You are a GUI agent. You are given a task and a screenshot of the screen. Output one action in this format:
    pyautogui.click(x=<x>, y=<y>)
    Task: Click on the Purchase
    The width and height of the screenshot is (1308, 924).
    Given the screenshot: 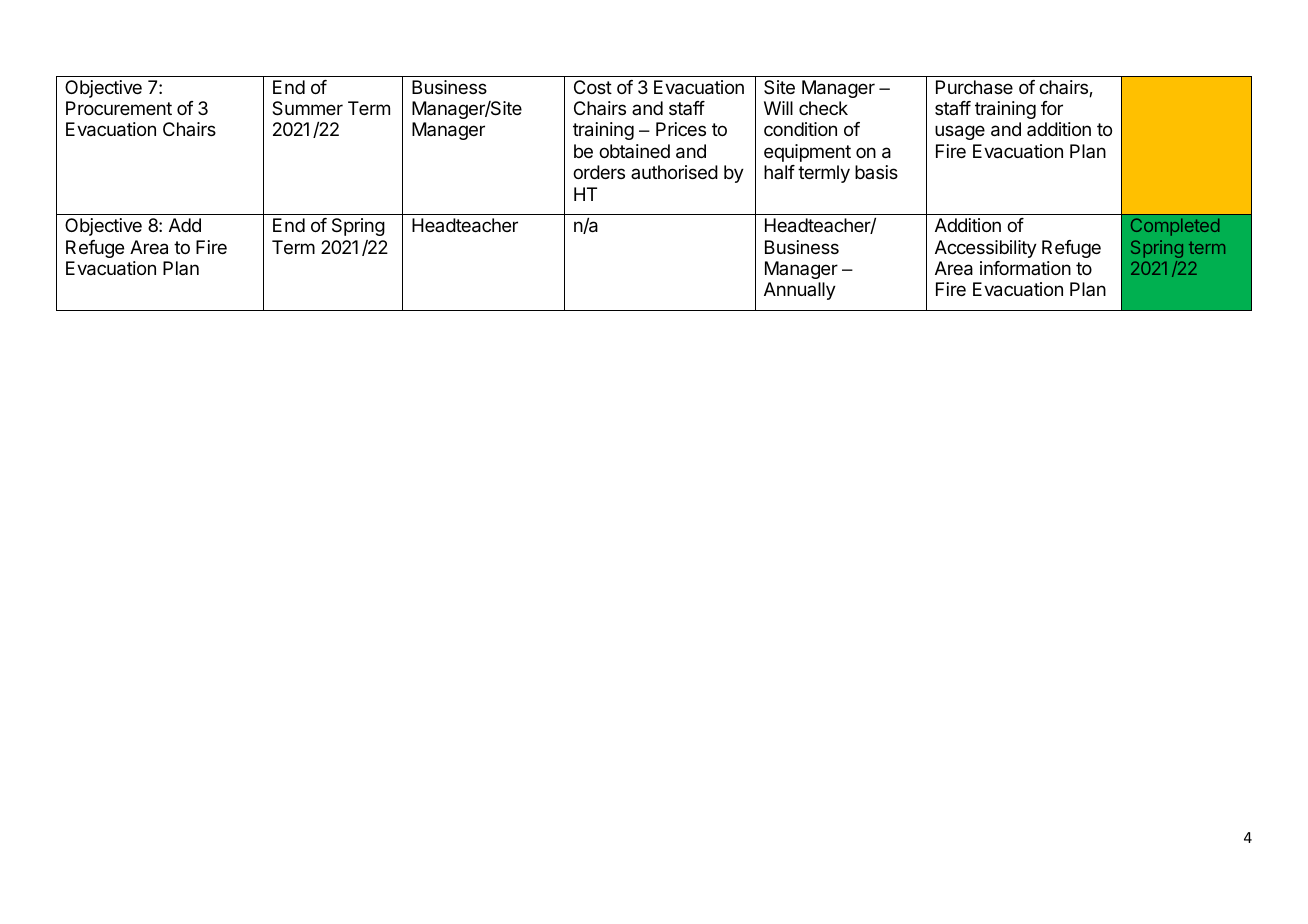 What is the action you would take?
    pyautogui.click(x=974, y=87)
